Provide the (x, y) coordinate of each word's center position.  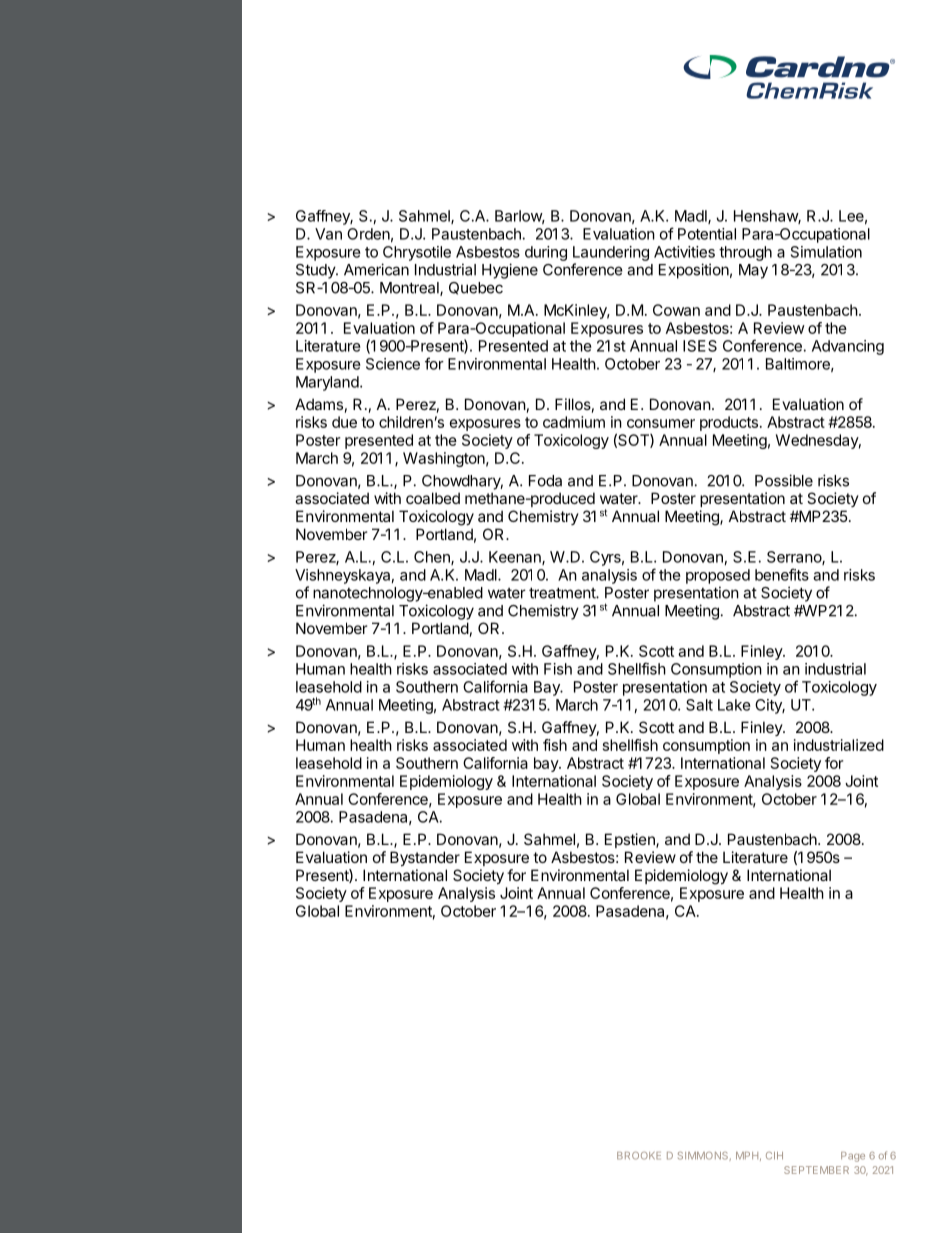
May (753, 271)
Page (853, 1157)
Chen (433, 558)
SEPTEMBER (816, 1170)
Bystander (425, 858)
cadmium (574, 422)
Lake (734, 705)
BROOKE (639, 1156)
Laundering (611, 253)
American (376, 269)
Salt (699, 705)
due (344, 422)
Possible (784, 480)
